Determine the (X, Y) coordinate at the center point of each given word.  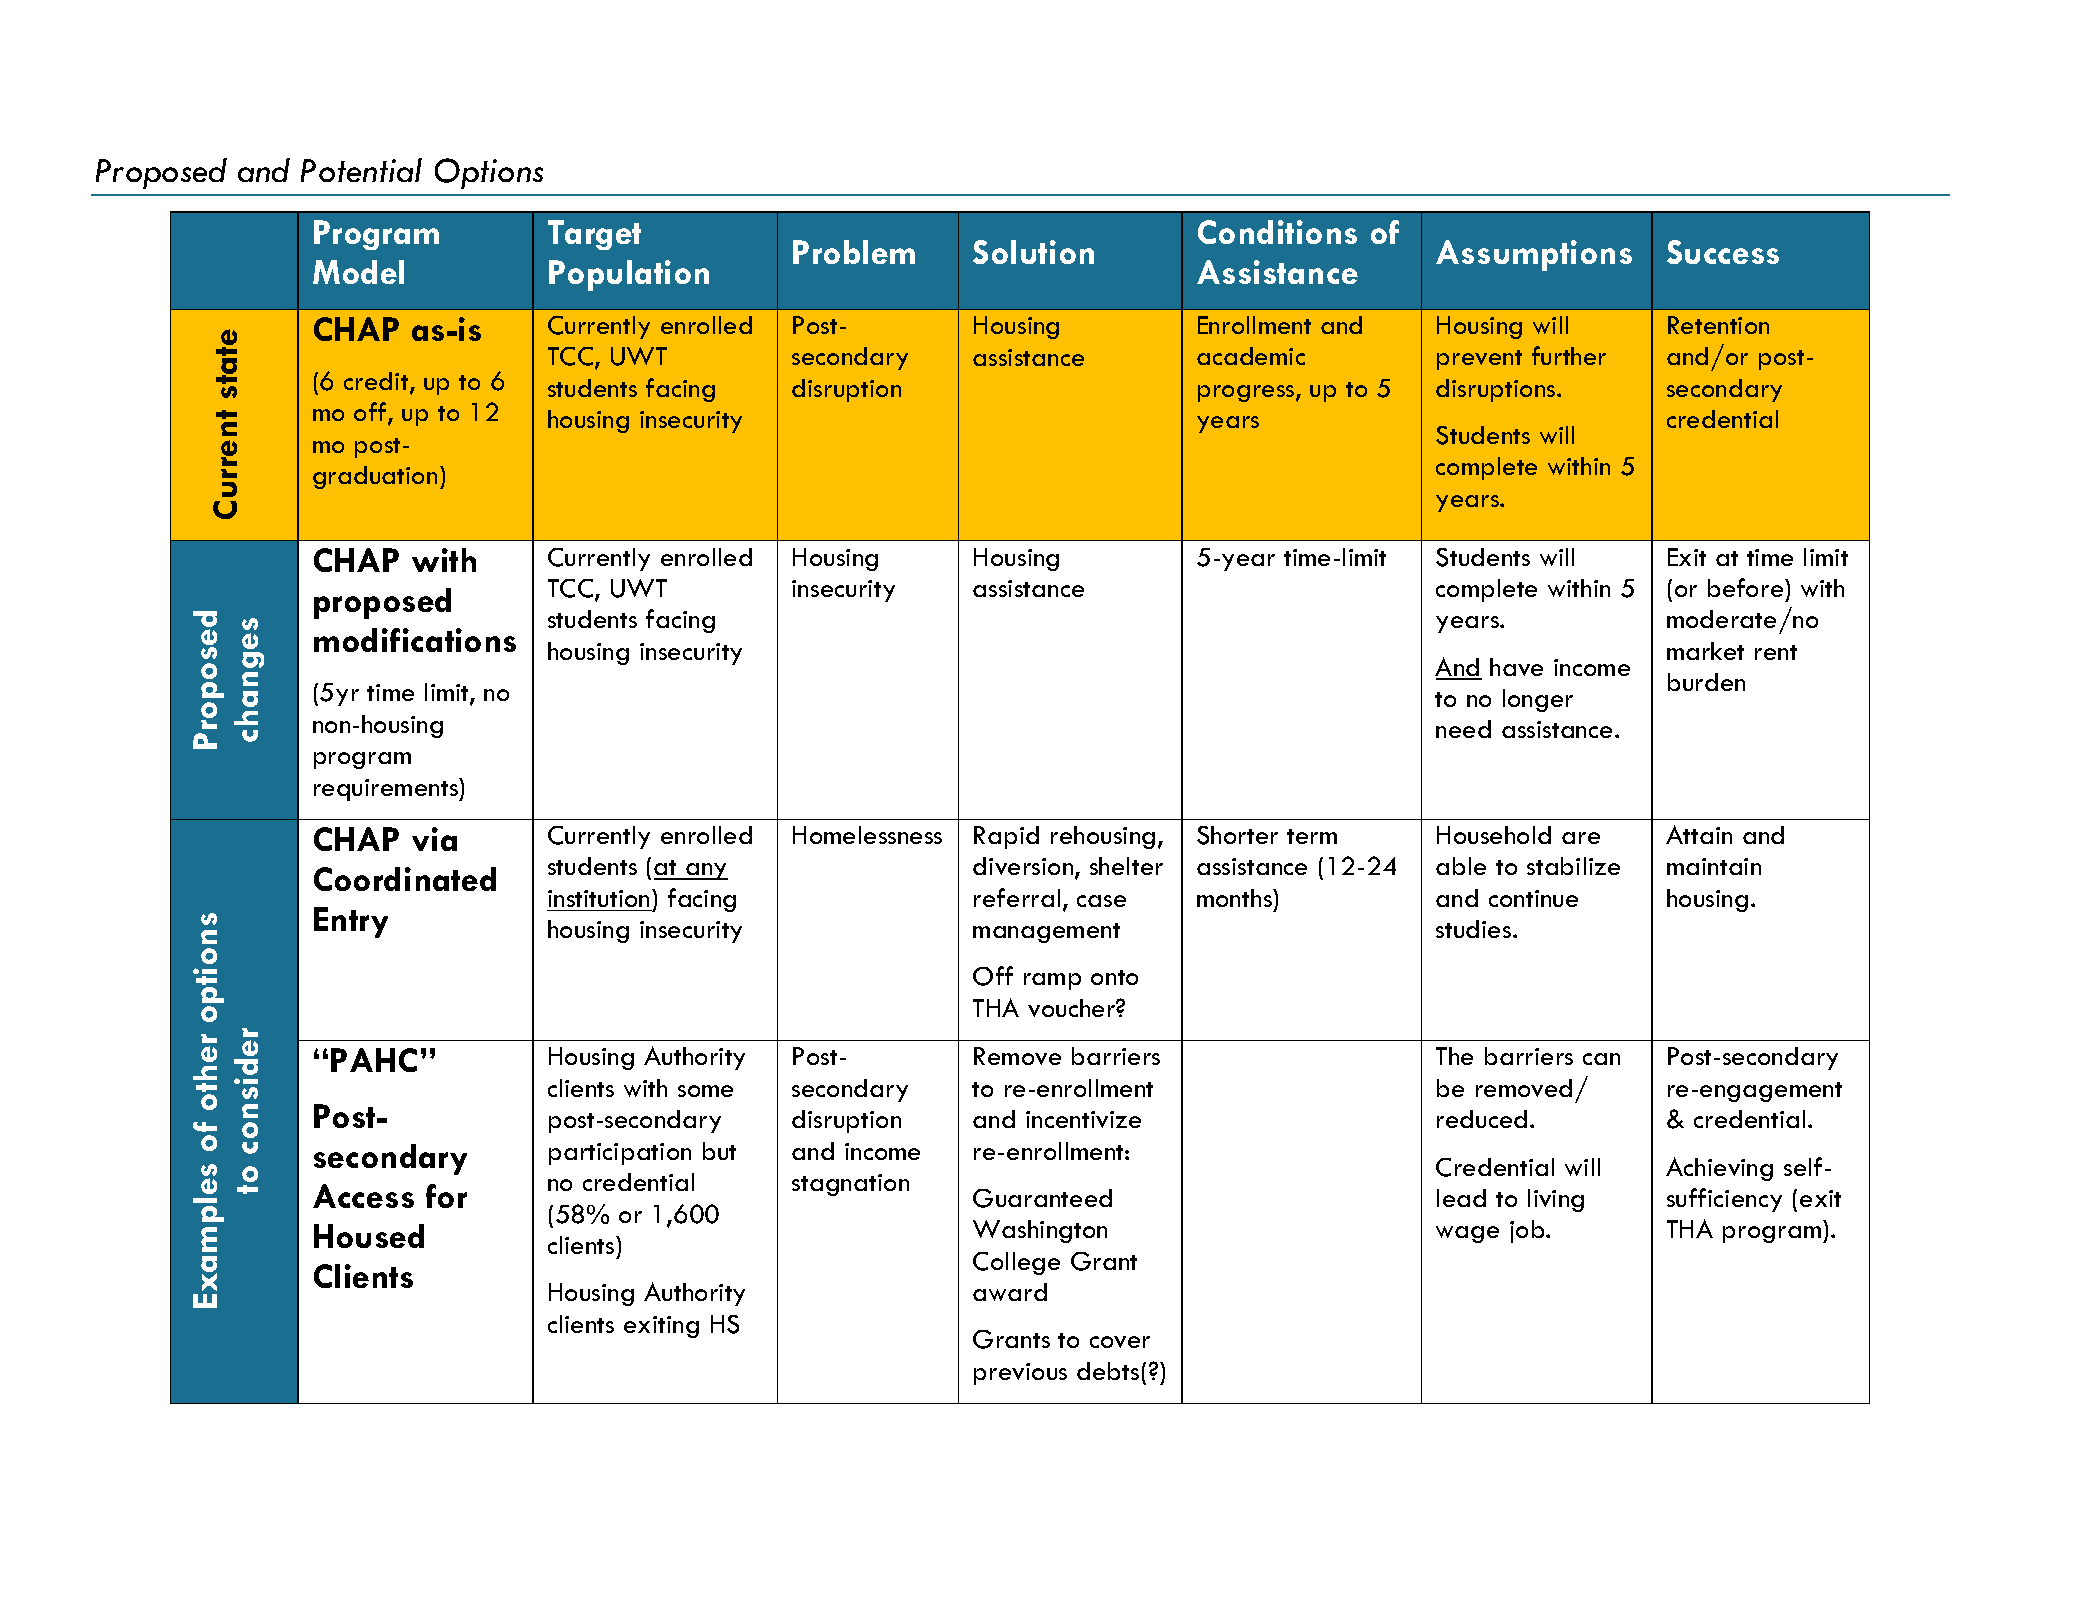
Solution (1033, 252)
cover (1120, 1342)
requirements (387, 789)
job (1528, 1231)
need (1463, 729)
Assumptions (1534, 255)
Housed (369, 1236)
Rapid (1006, 837)
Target (594, 235)
